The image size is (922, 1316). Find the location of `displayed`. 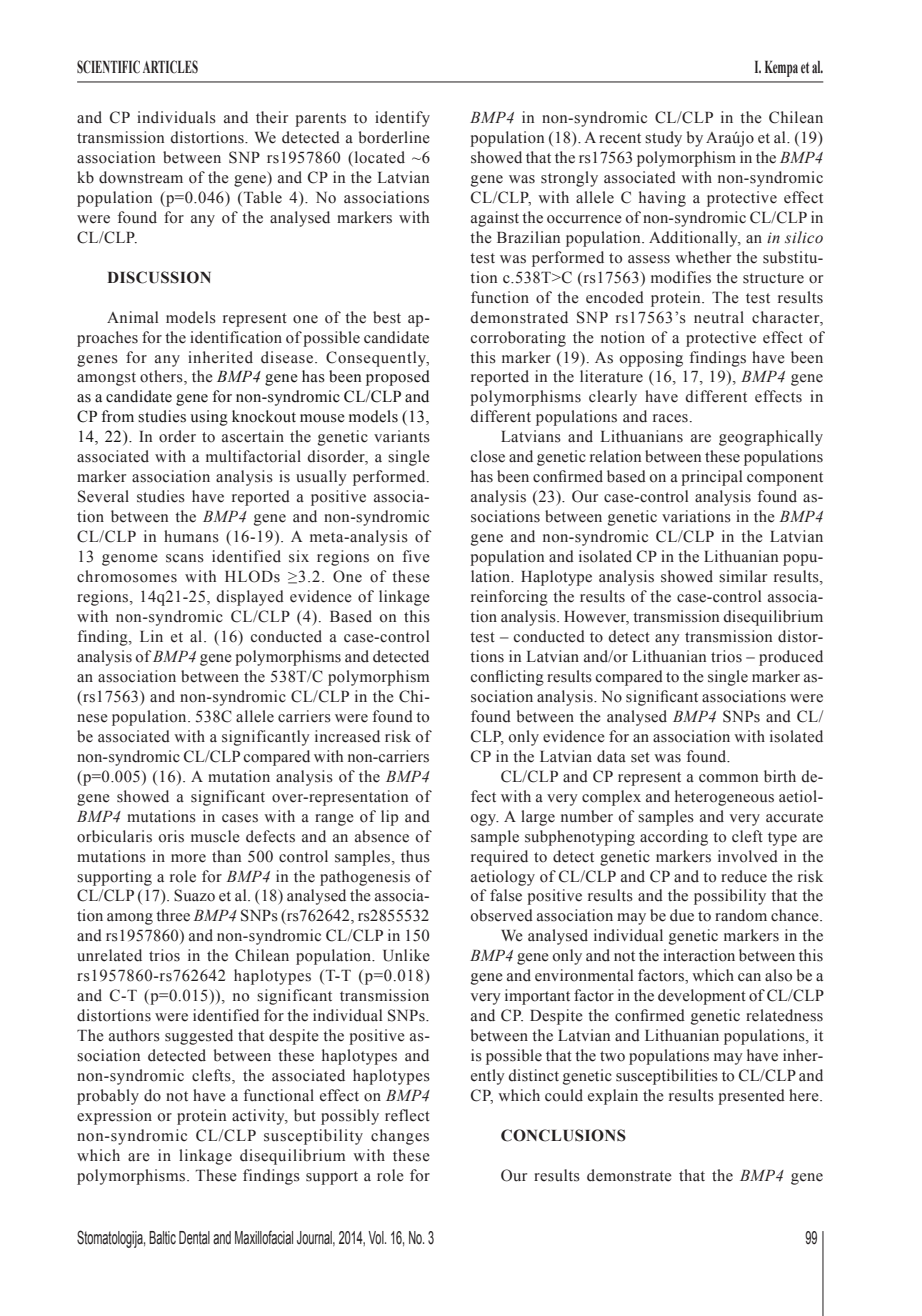

displayed is located at coordinates (250, 598).
